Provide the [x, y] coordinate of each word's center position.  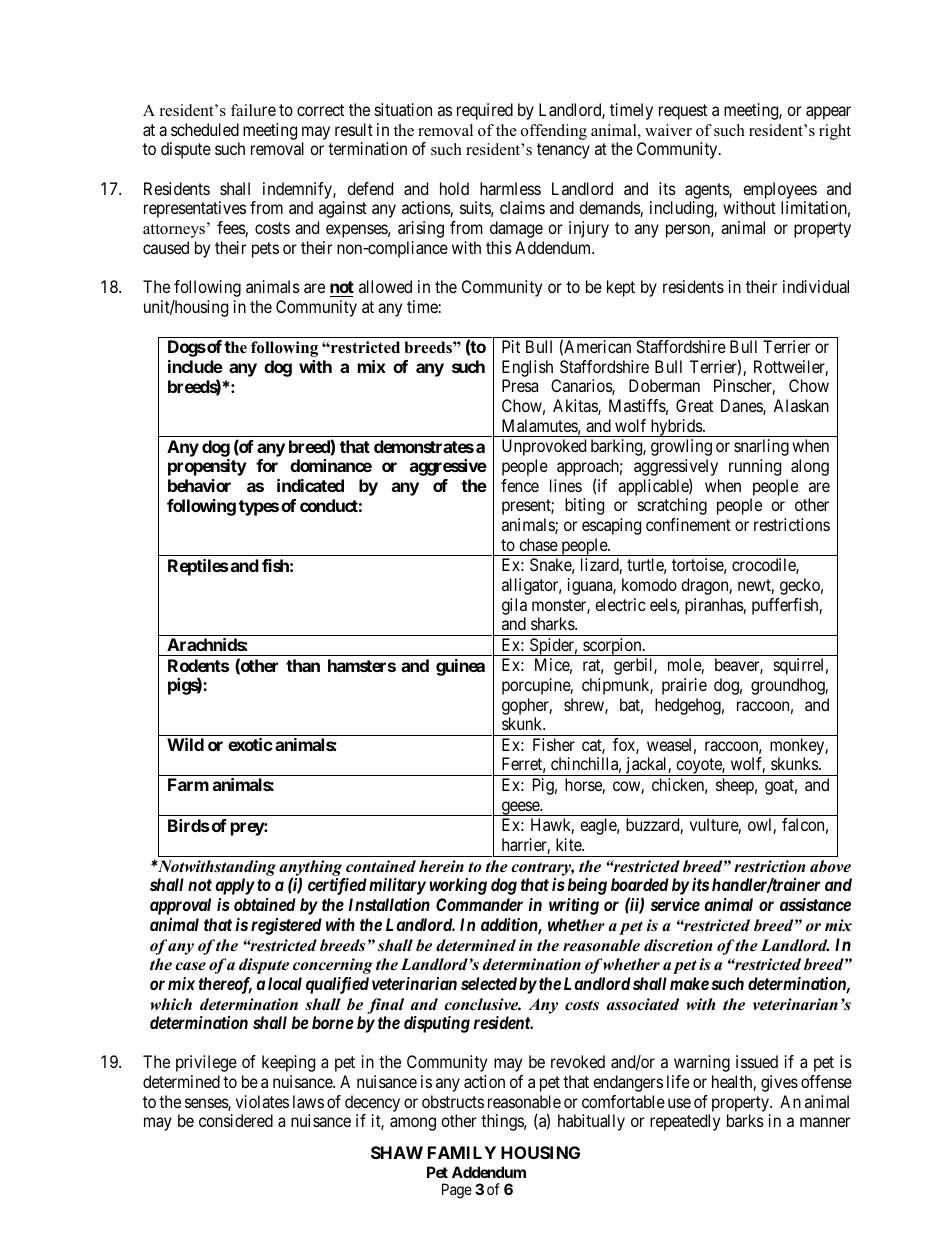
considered [236, 1120]
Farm [188, 784]
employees [780, 190]
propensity [207, 467]
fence [520, 485]
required [485, 111]
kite [569, 844]
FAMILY [462, 1152]
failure [253, 110]
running [755, 467]
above [830, 866]
